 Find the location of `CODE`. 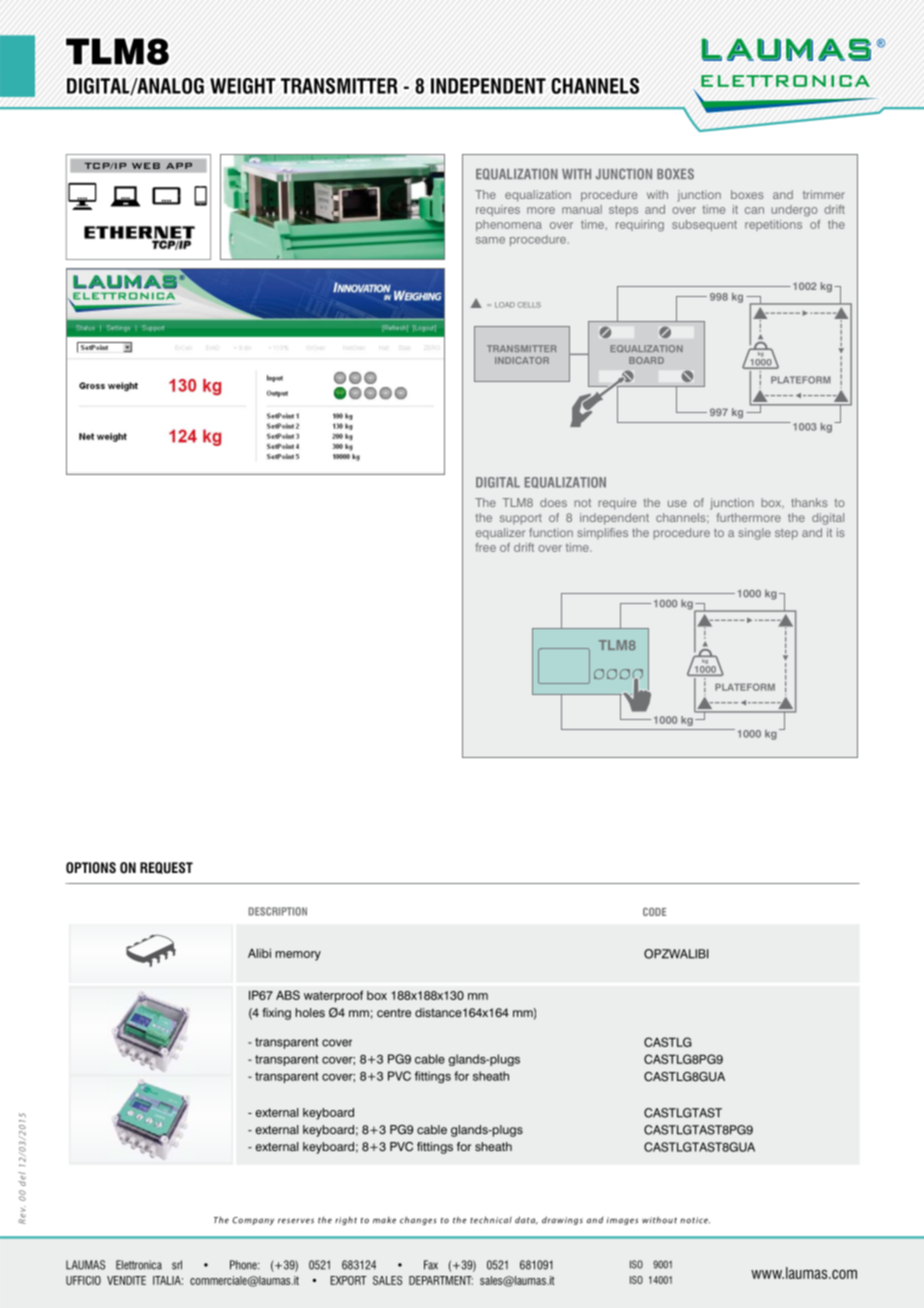

CODE is located at coordinates (654, 911).
